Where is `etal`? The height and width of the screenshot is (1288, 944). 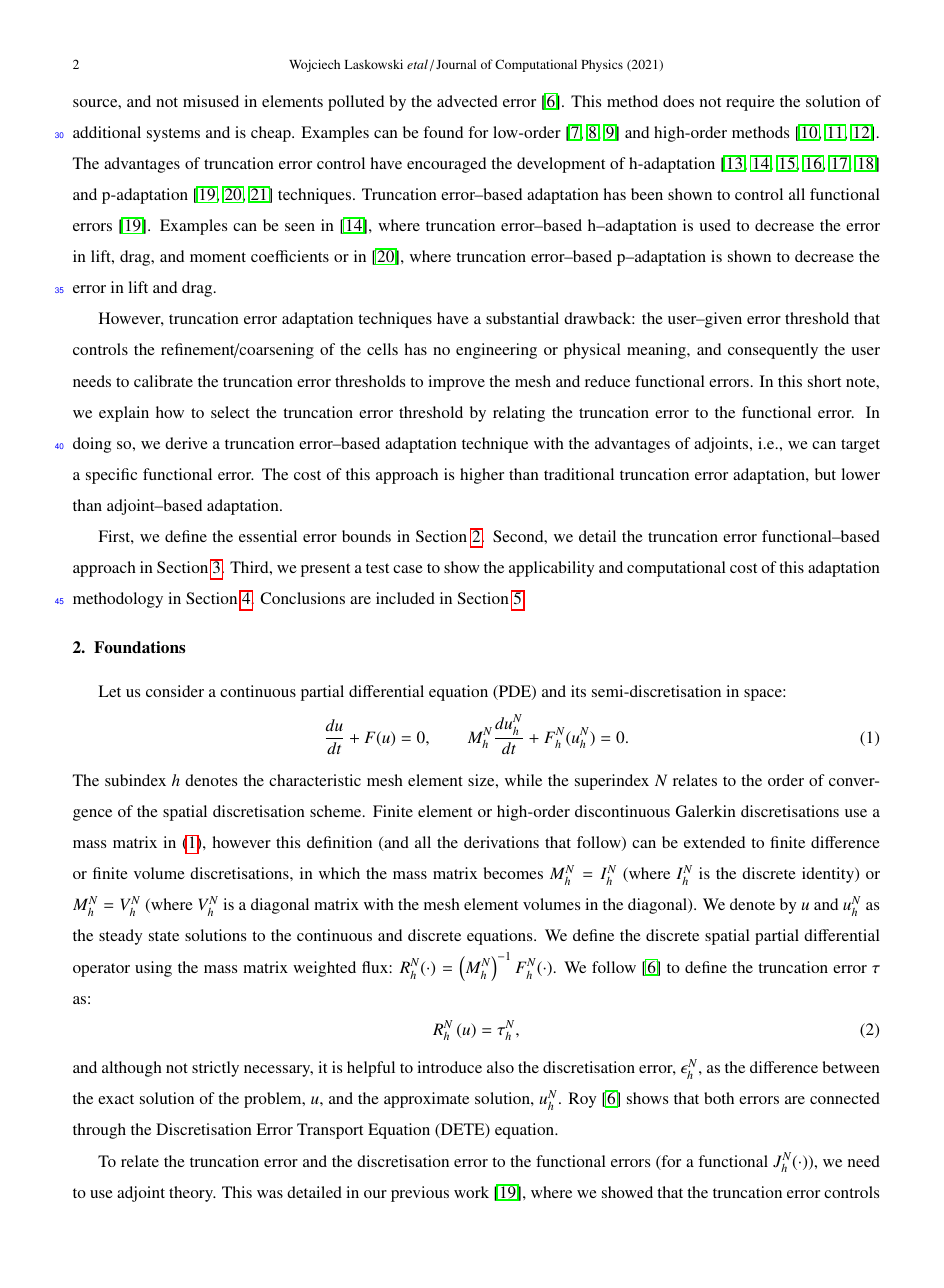
etal is located at coordinates (417, 64).
